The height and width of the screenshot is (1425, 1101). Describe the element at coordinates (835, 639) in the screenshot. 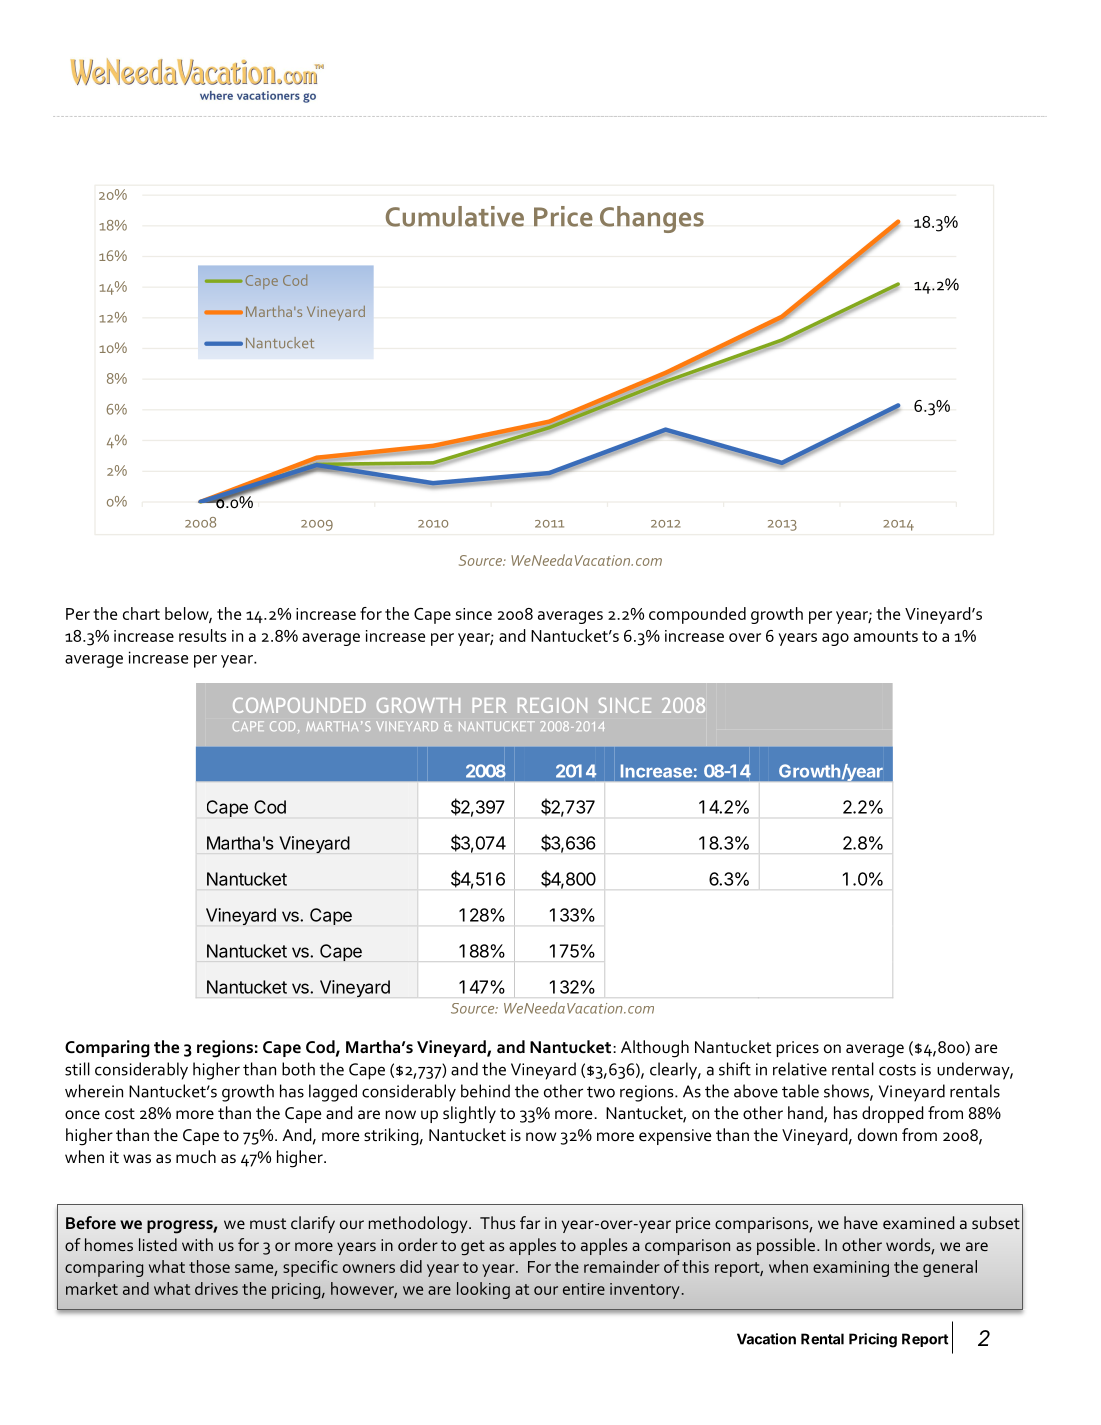

I see `ago` at that location.
